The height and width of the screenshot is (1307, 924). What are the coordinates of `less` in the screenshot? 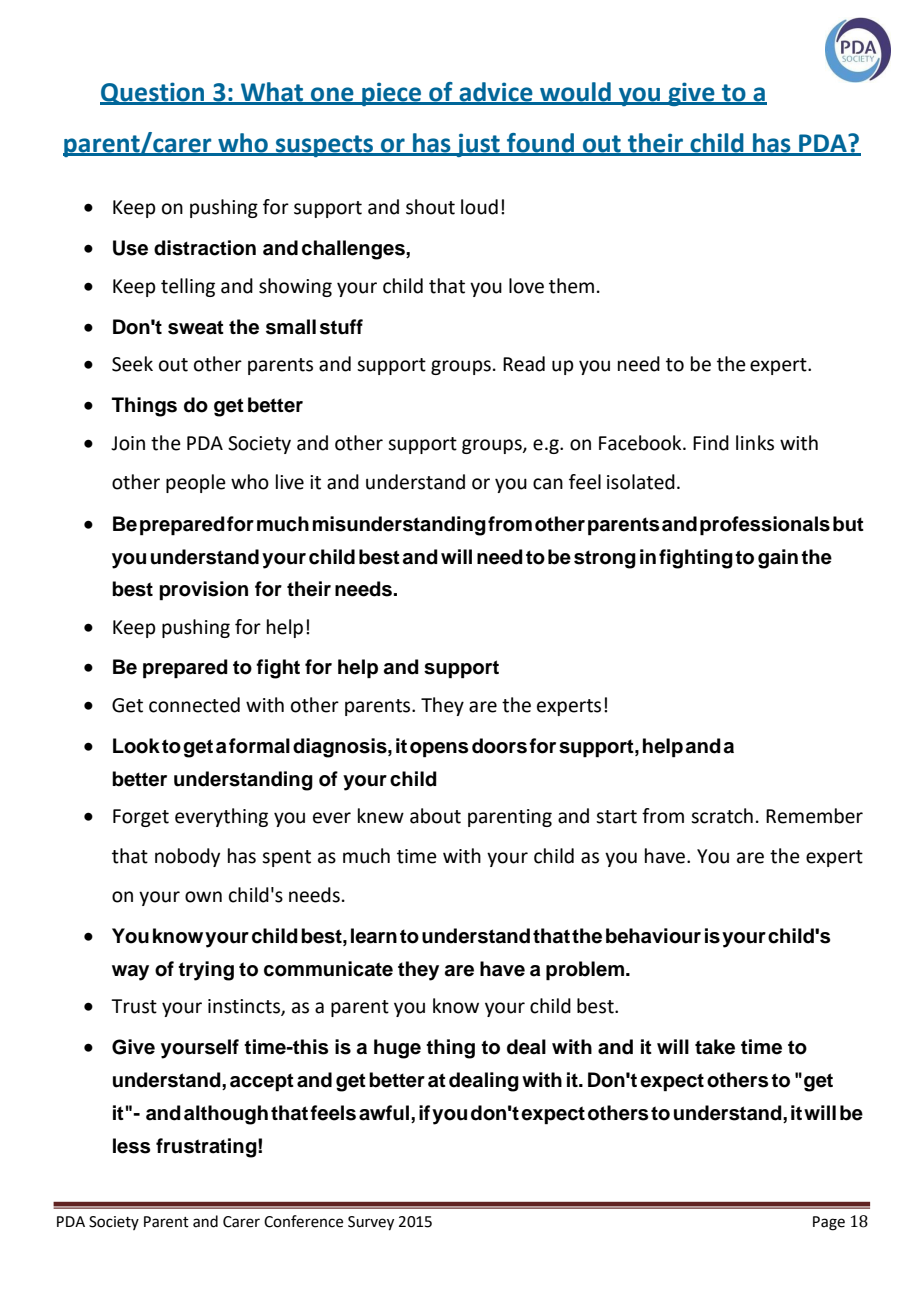 It's located at (131, 1146).
